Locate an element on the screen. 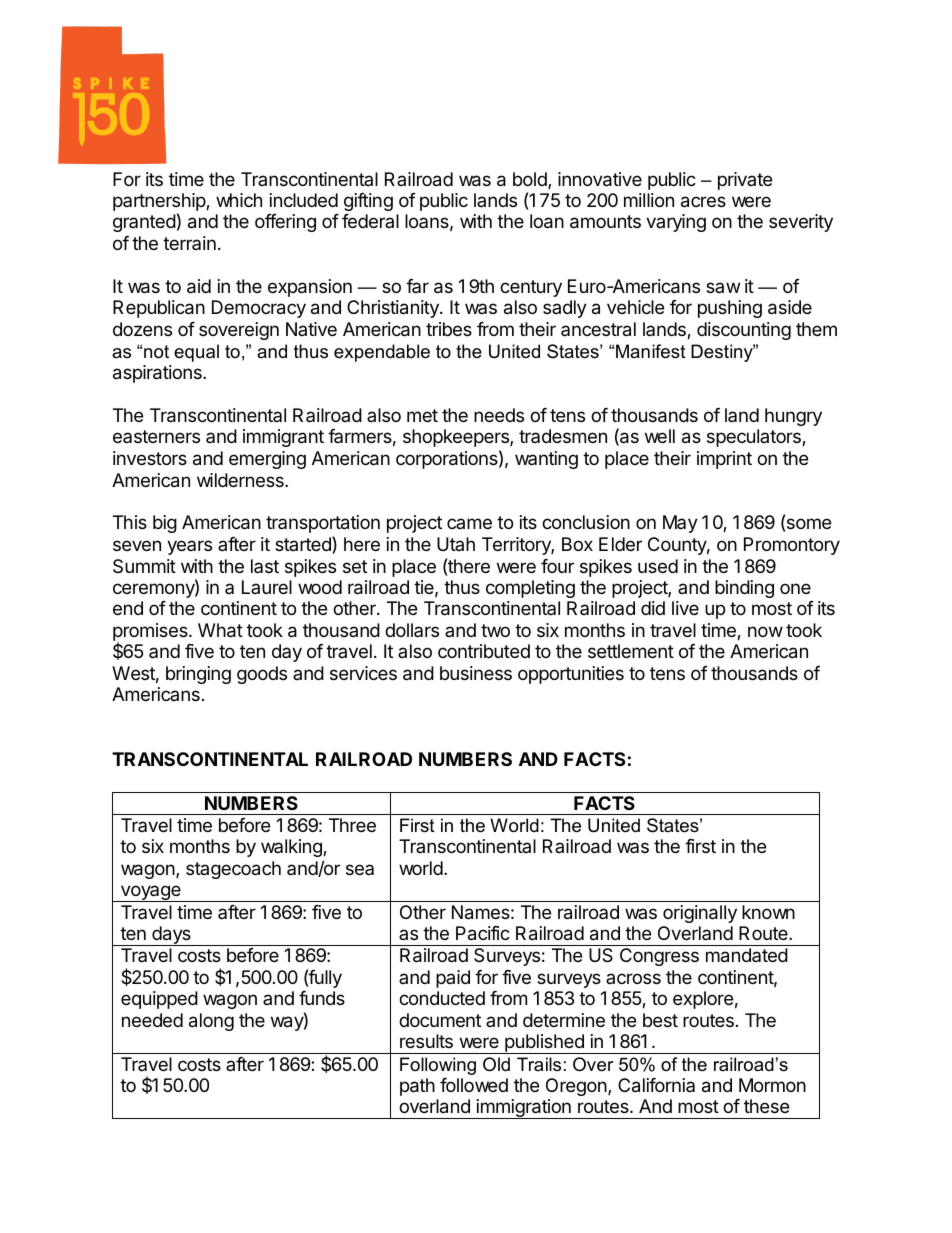 This screenshot has height=1233, width=952. easterners is located at coordinates (156, 436).
